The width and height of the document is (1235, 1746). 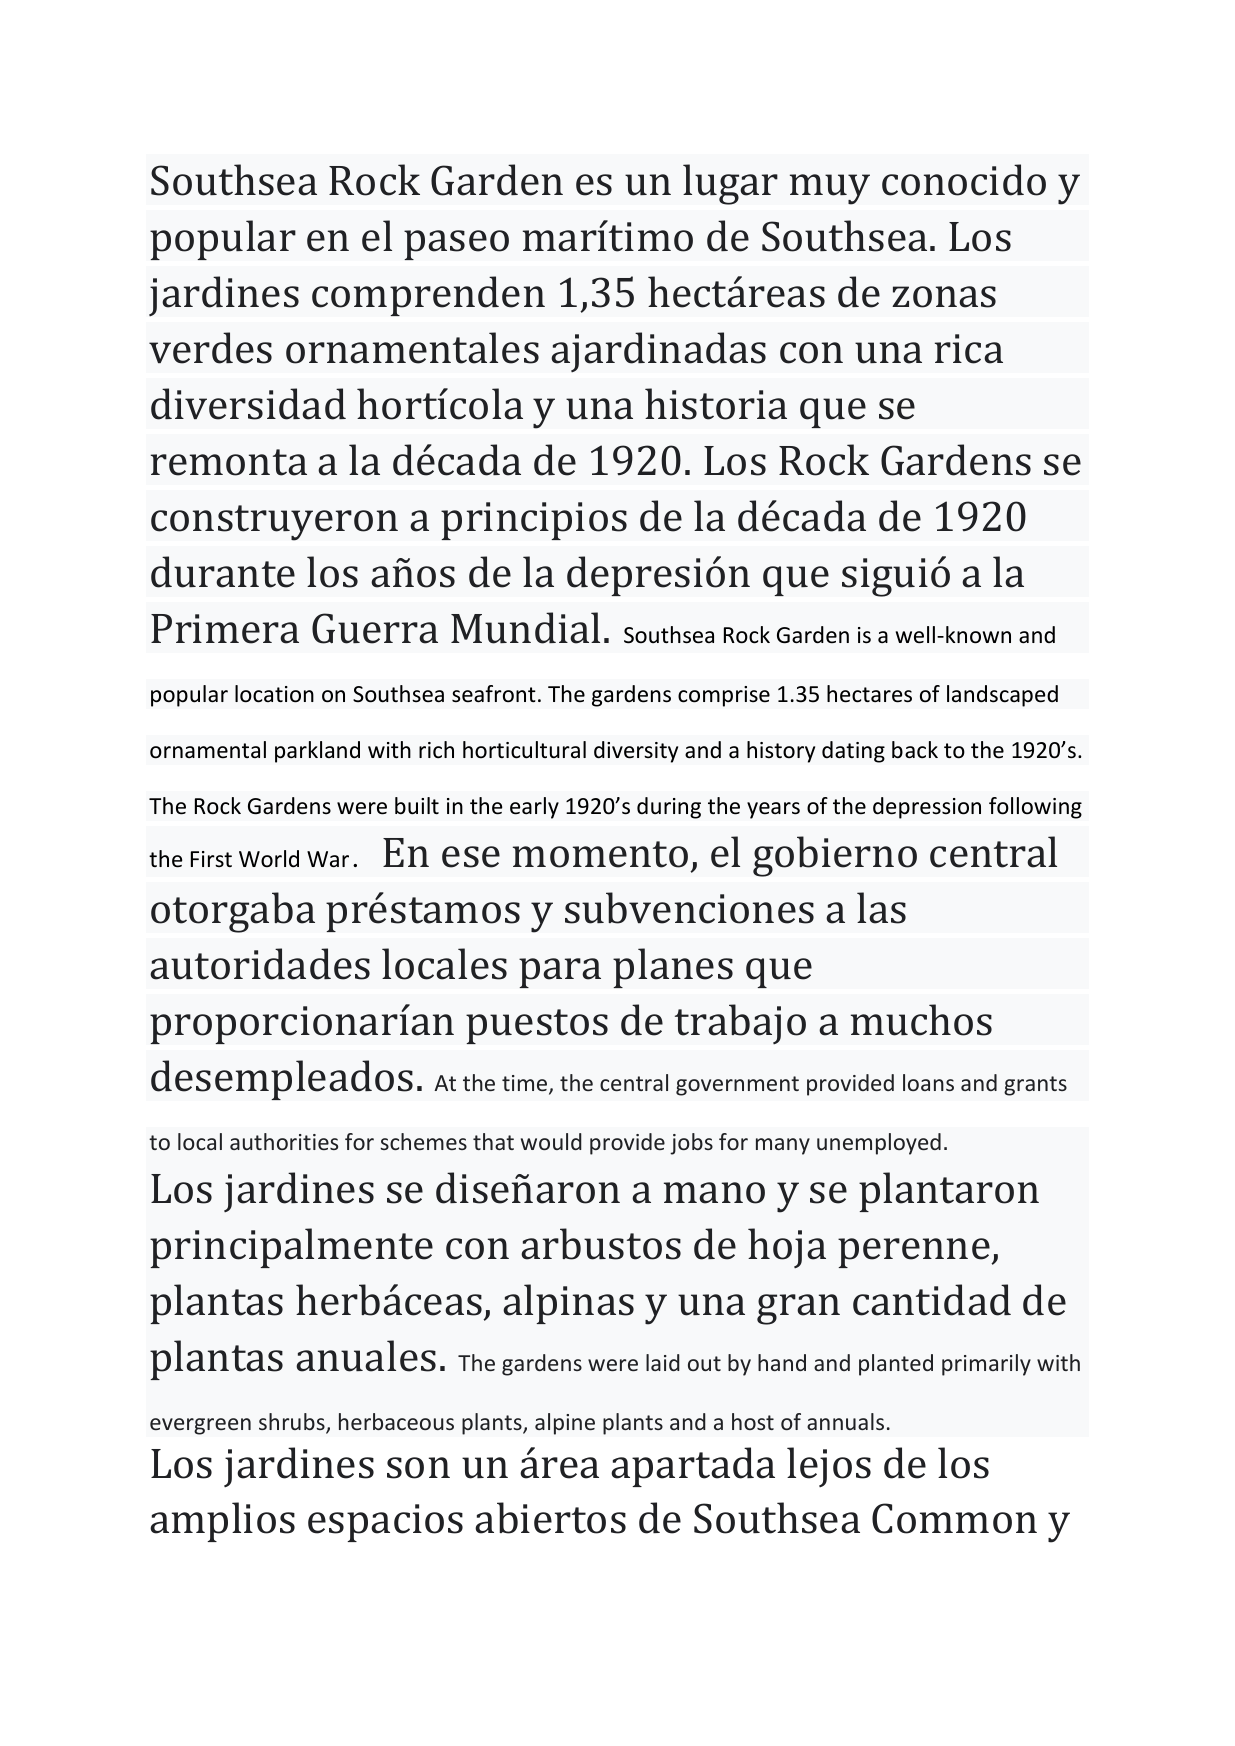 What do you see at coordinates (730, 184) in the document?
I see `lugar` at bounding box center [730, 184].
